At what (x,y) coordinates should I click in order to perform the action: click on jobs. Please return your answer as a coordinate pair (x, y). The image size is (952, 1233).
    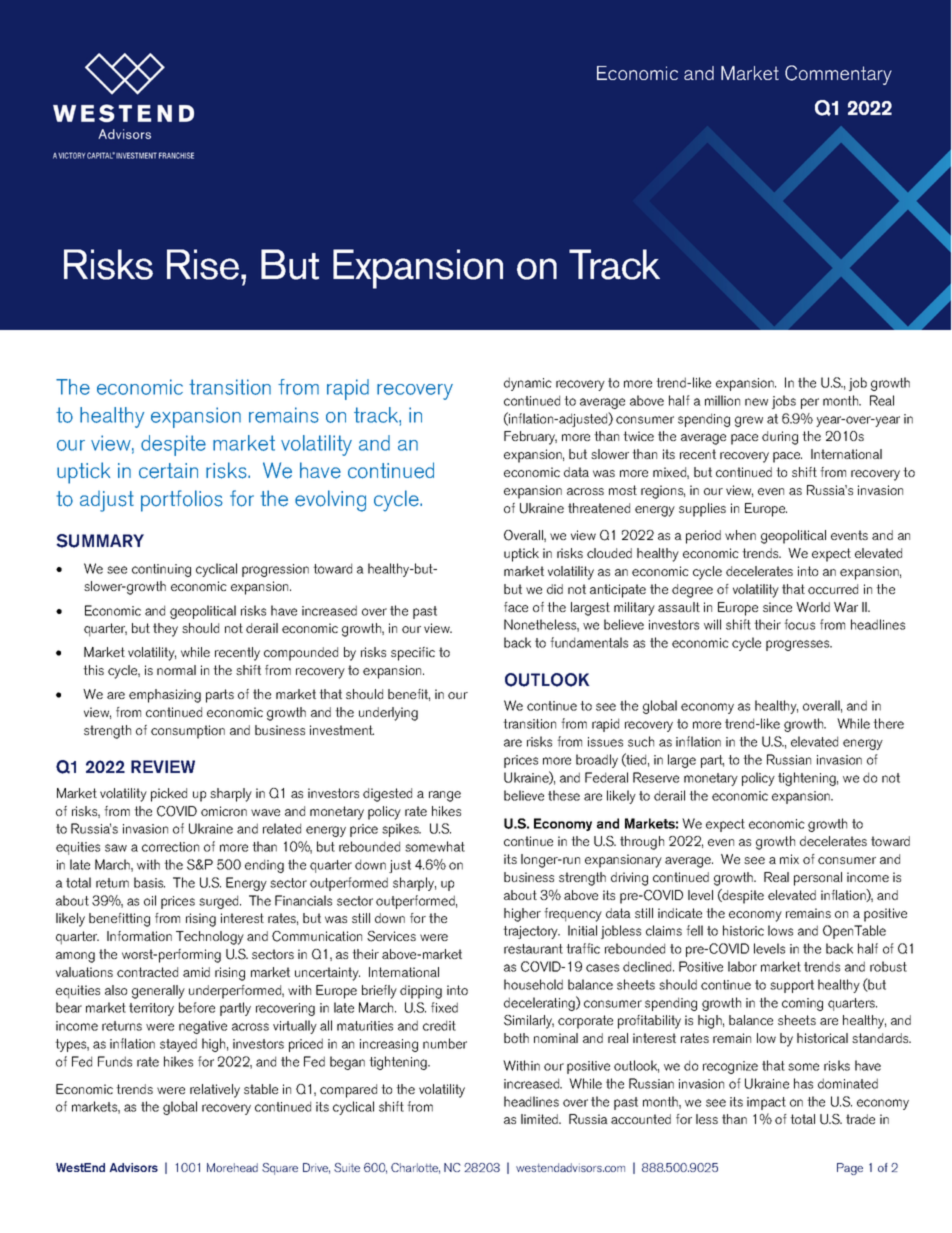
    Looking at the image, I should click on (784, 402).
